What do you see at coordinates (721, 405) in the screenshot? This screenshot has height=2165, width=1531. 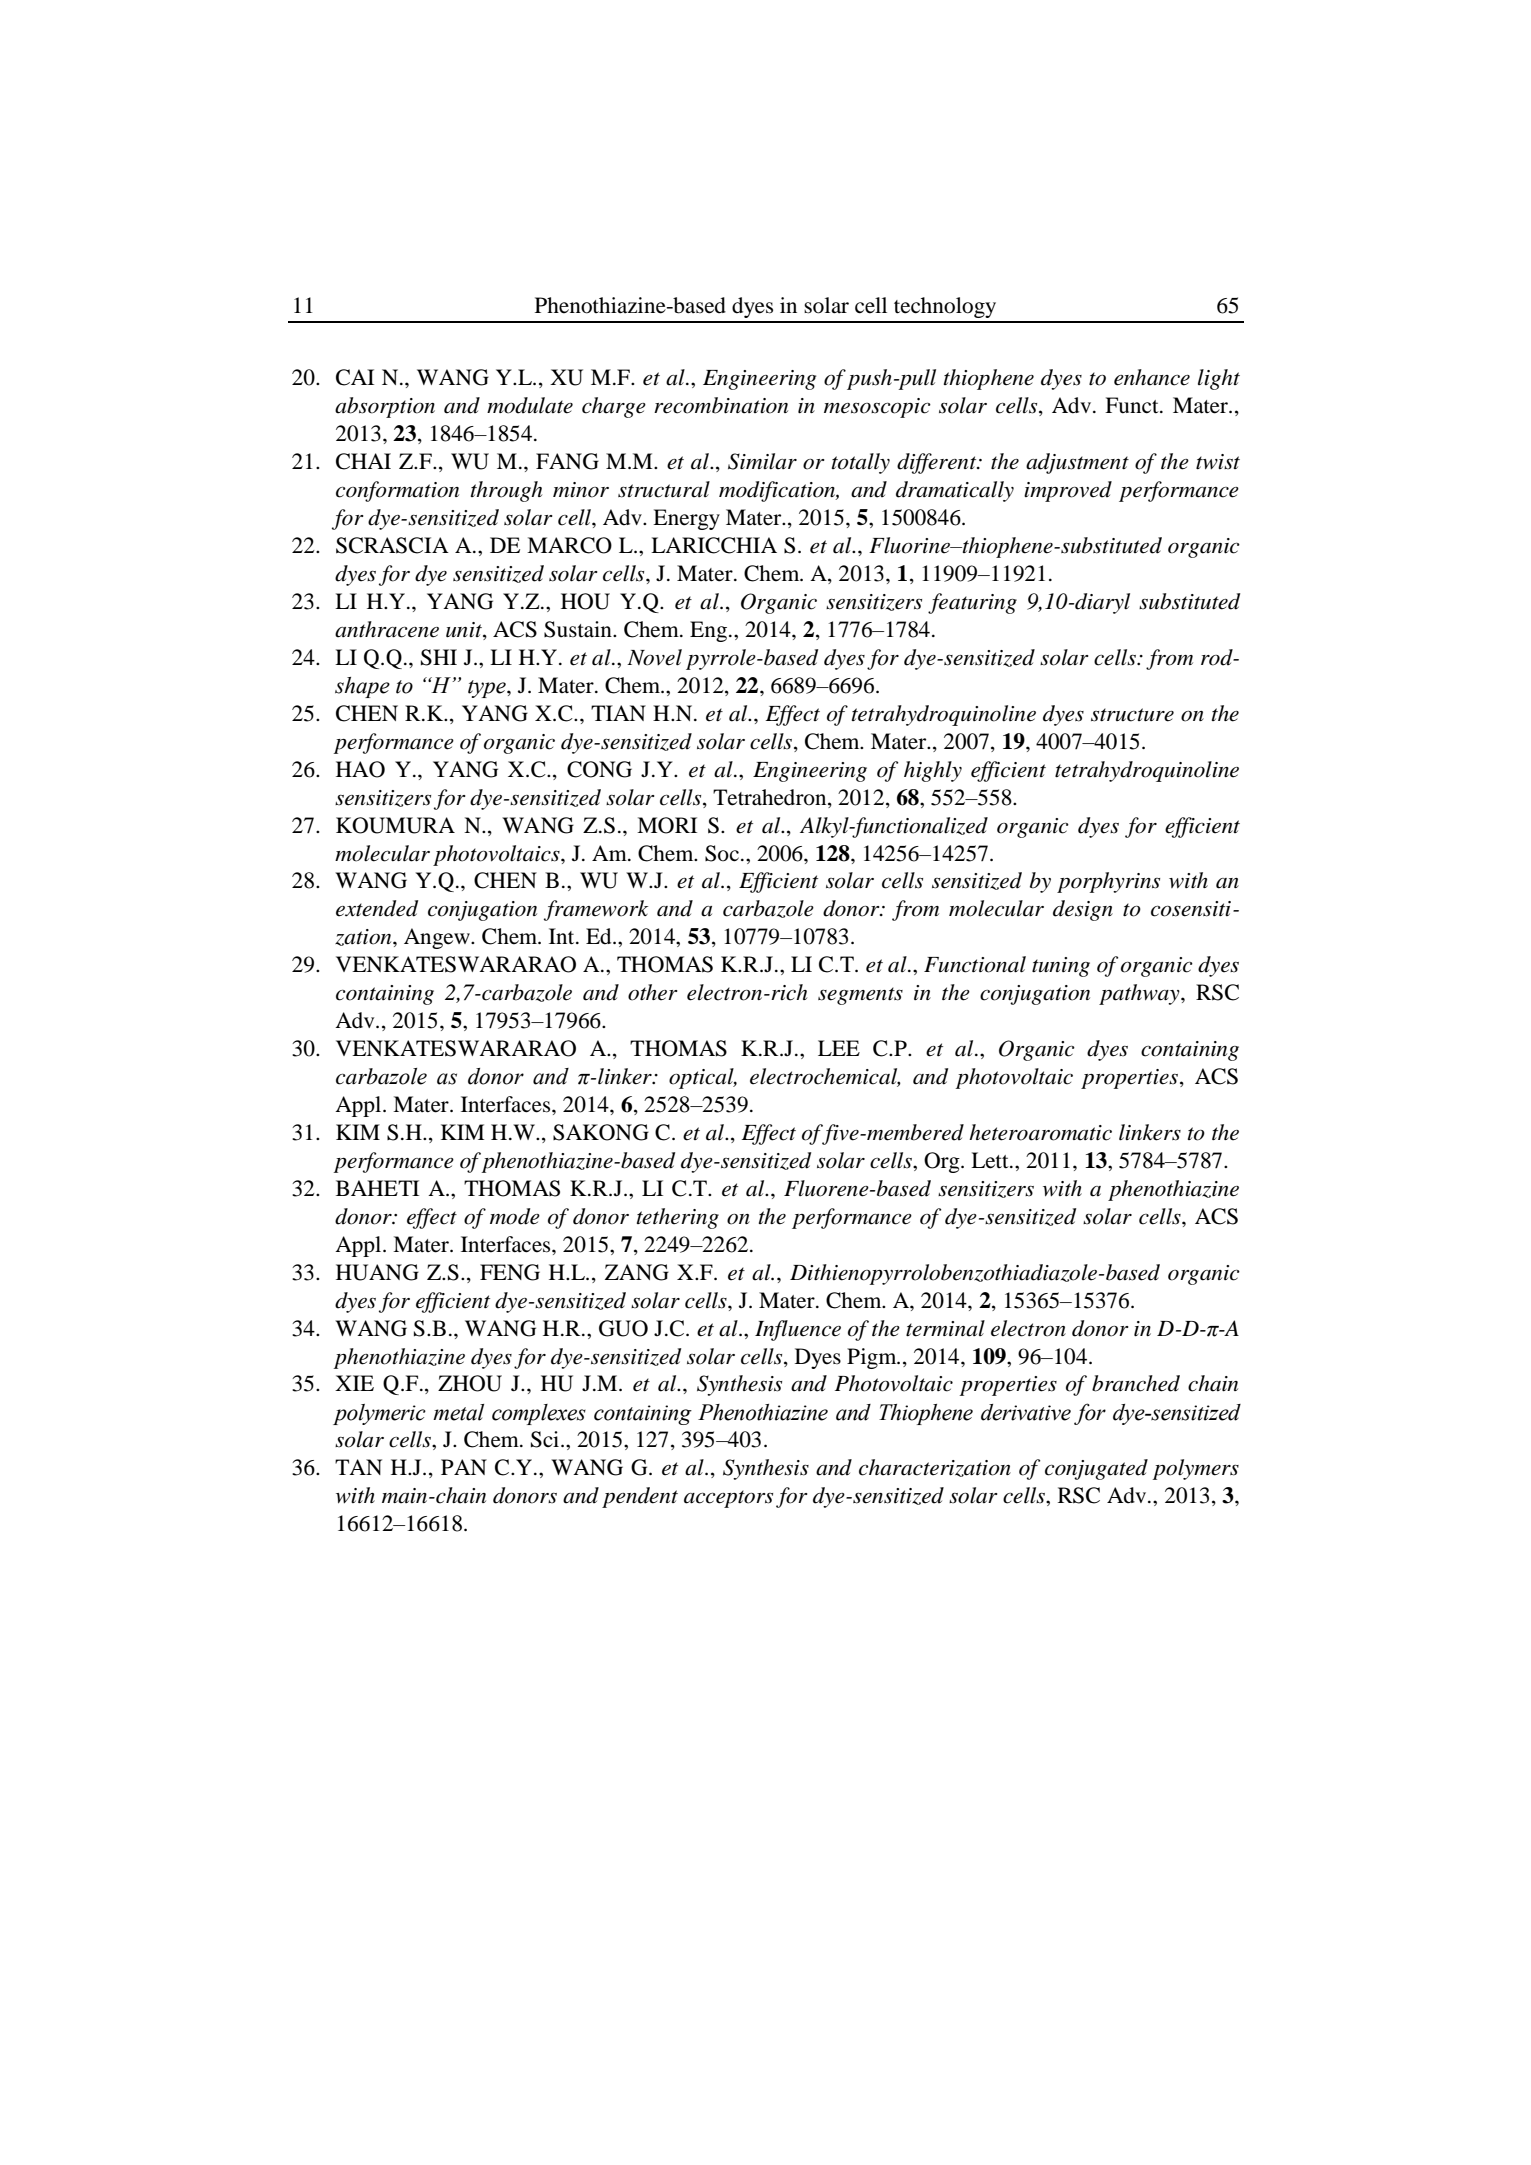 I see `recombination` at bounding box center [721, 405].
